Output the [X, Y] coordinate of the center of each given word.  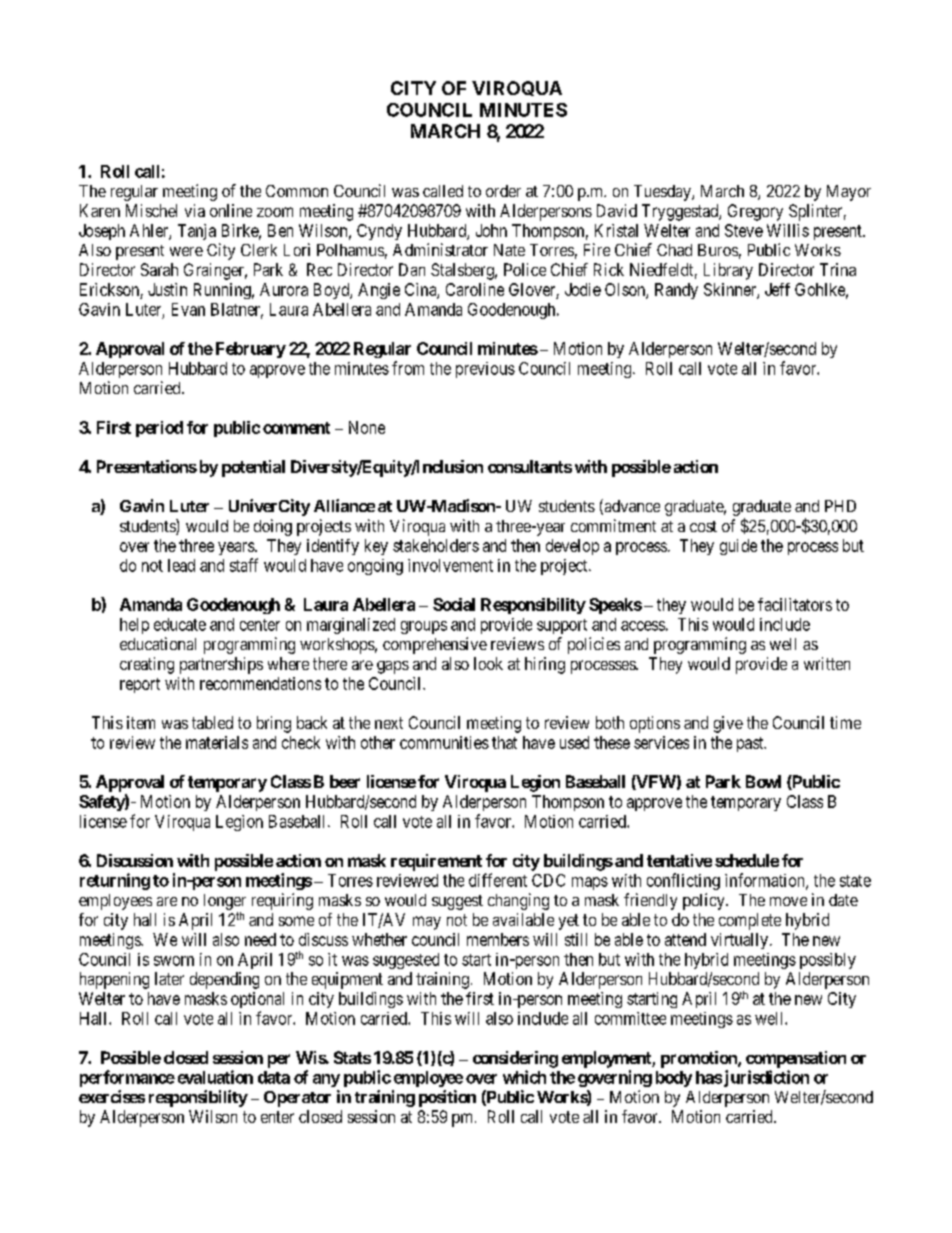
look [488, 663]
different [498, 880]
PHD [840, 506]
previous [485, 370]
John [491, 230]
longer [225, 902]
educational [158, 643]
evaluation [215, 1077]
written [827, 663]
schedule [747, 860]
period [159, 429]
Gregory [755, 212]
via [195, 210]
